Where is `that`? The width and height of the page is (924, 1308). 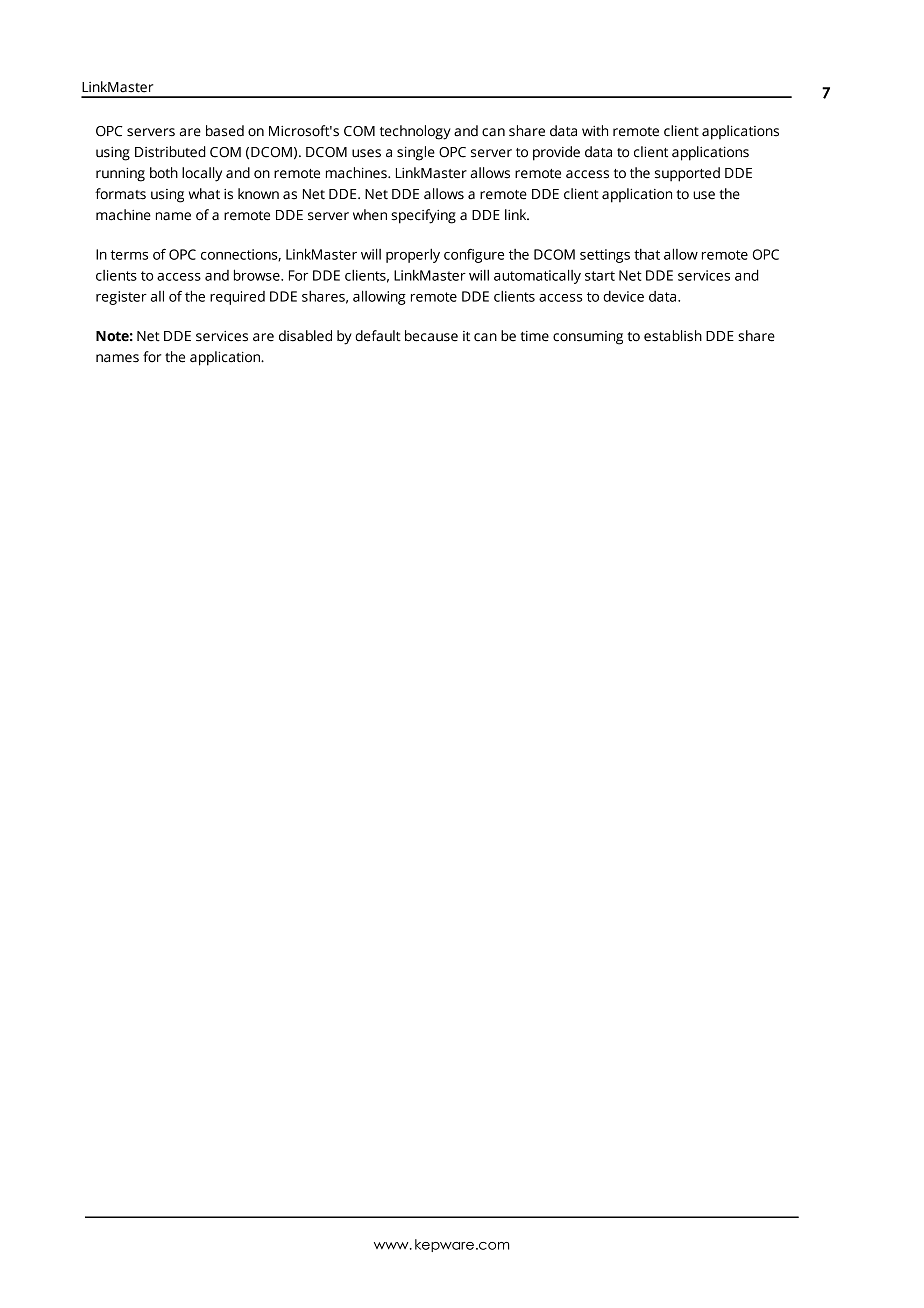 that is located at coordinates (647, 254).
